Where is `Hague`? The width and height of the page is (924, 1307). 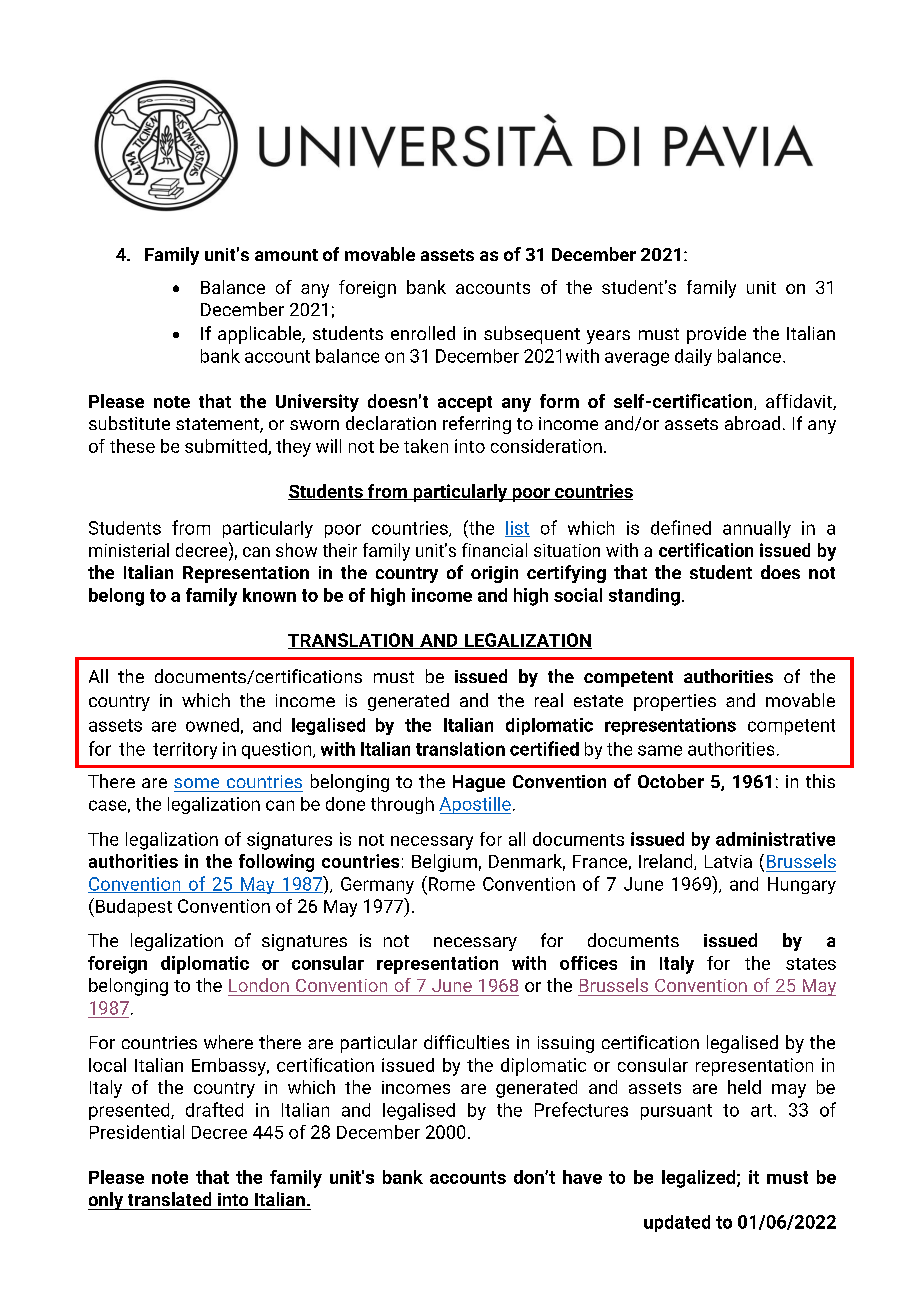
Hague is located at coordinates (479, 783).
